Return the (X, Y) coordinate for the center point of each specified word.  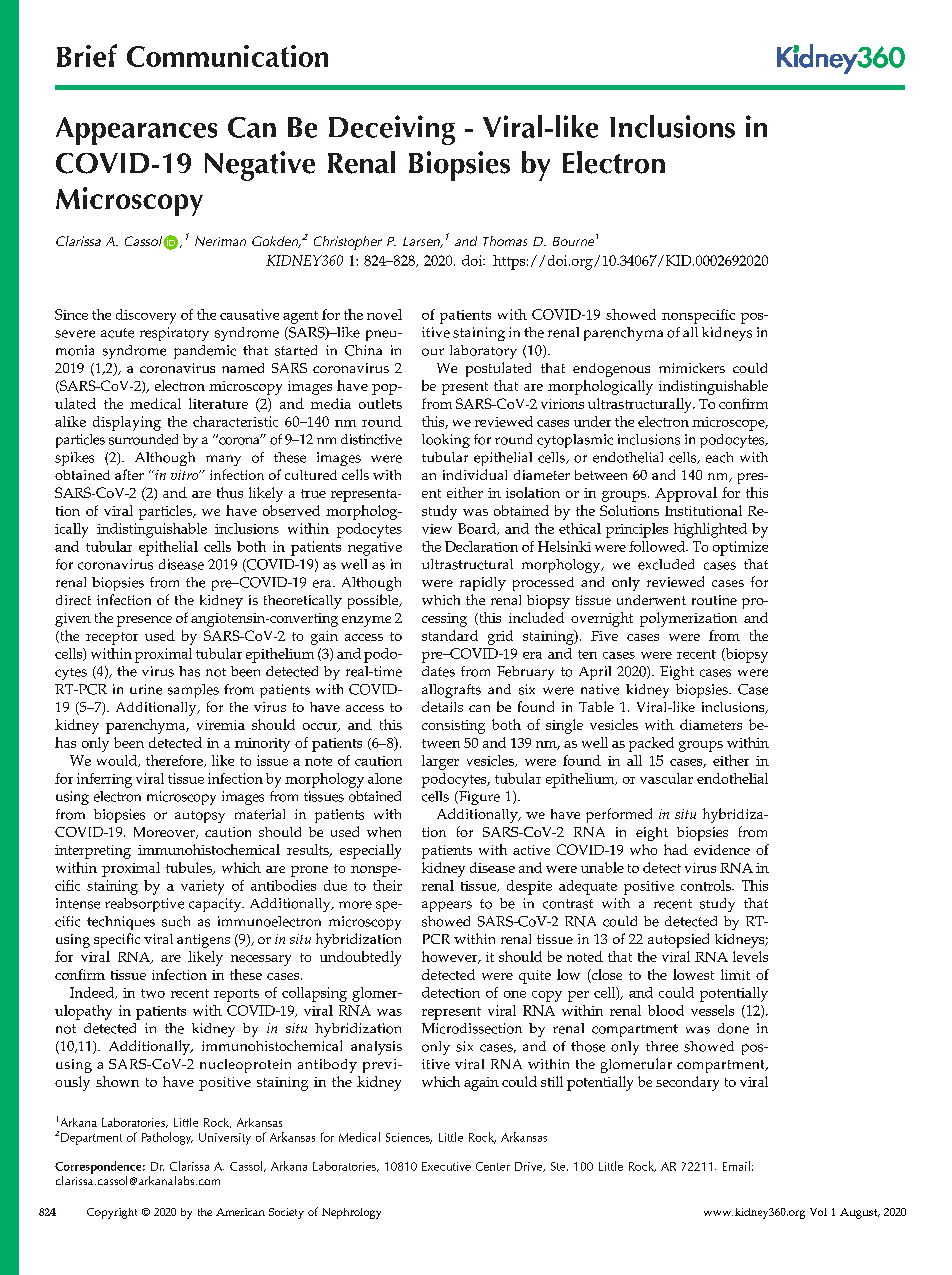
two (153, 993)
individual (475, 474)
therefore (175, 761)
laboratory (483, 352)
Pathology (167, 1138)
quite (535, 977)
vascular (666, 778)
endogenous (611, 370)
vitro (185, 475)
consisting (453, 727)
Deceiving (392, 130)
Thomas (505, 241)
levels (750, 956)
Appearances (136, 131)
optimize (740, 548)
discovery (146, 316)
